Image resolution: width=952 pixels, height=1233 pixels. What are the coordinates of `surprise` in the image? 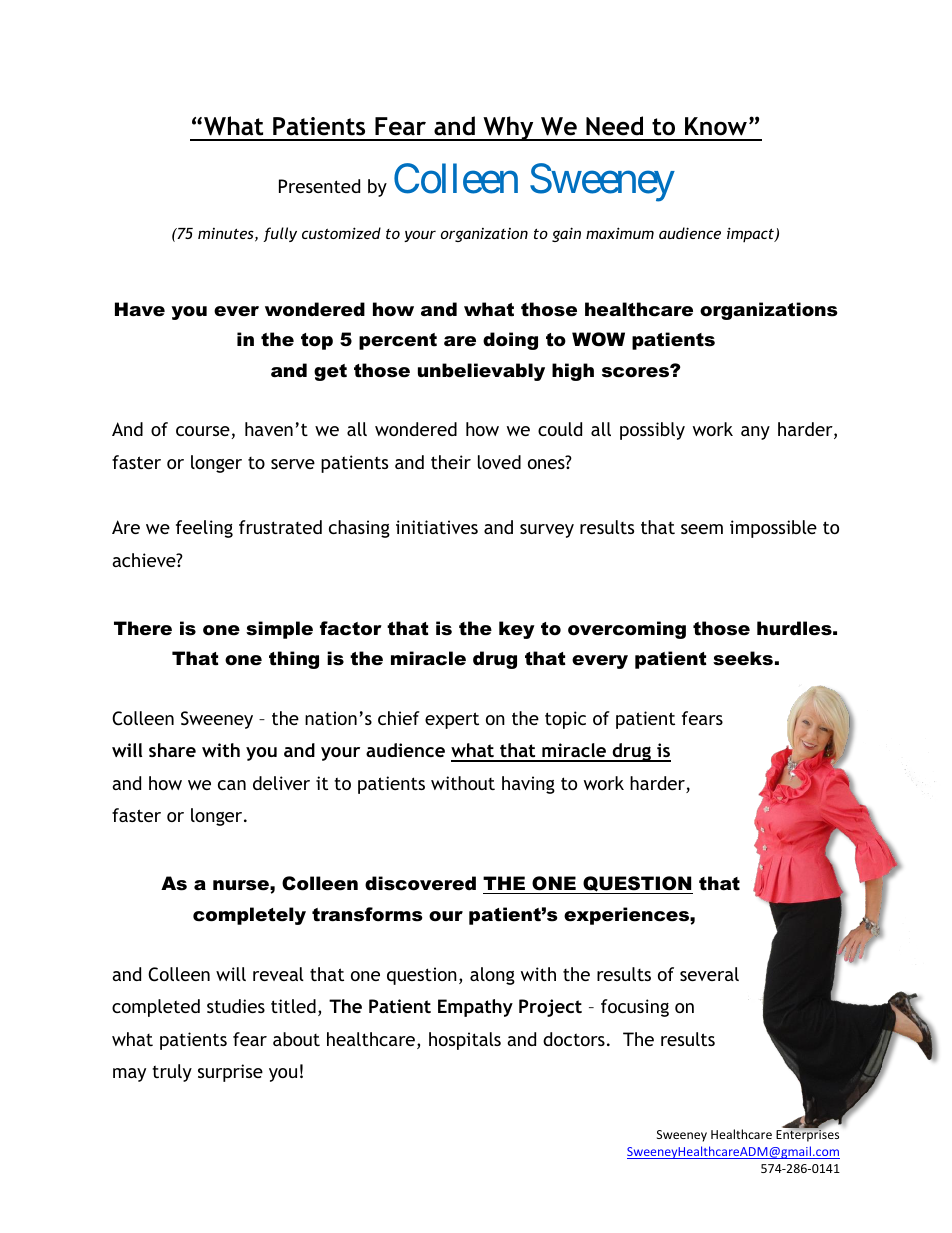 It's located at (230, 1073).
